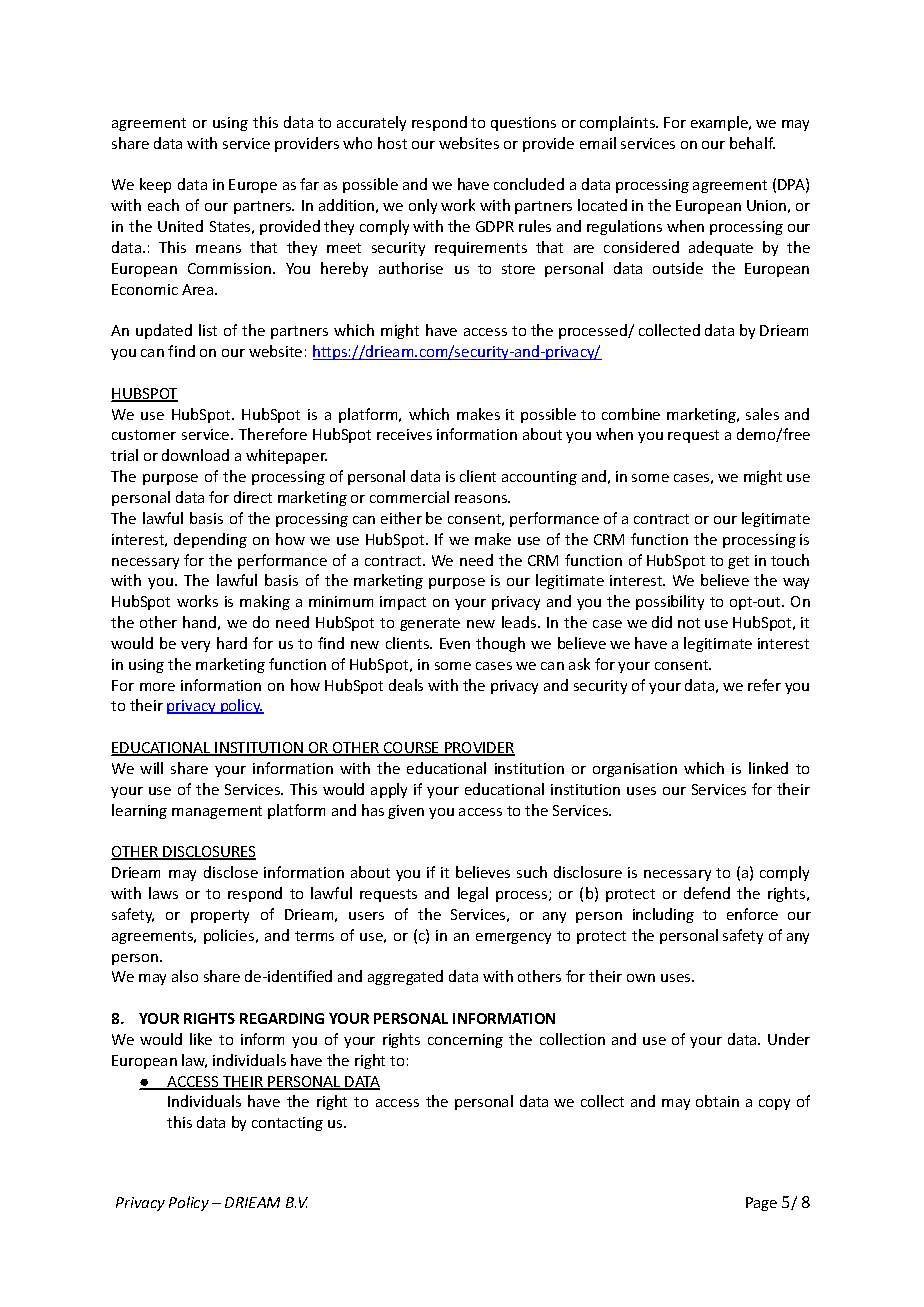  Describe the element at coordinates (287, 1124) in the image. I see `contacting` at that location.
